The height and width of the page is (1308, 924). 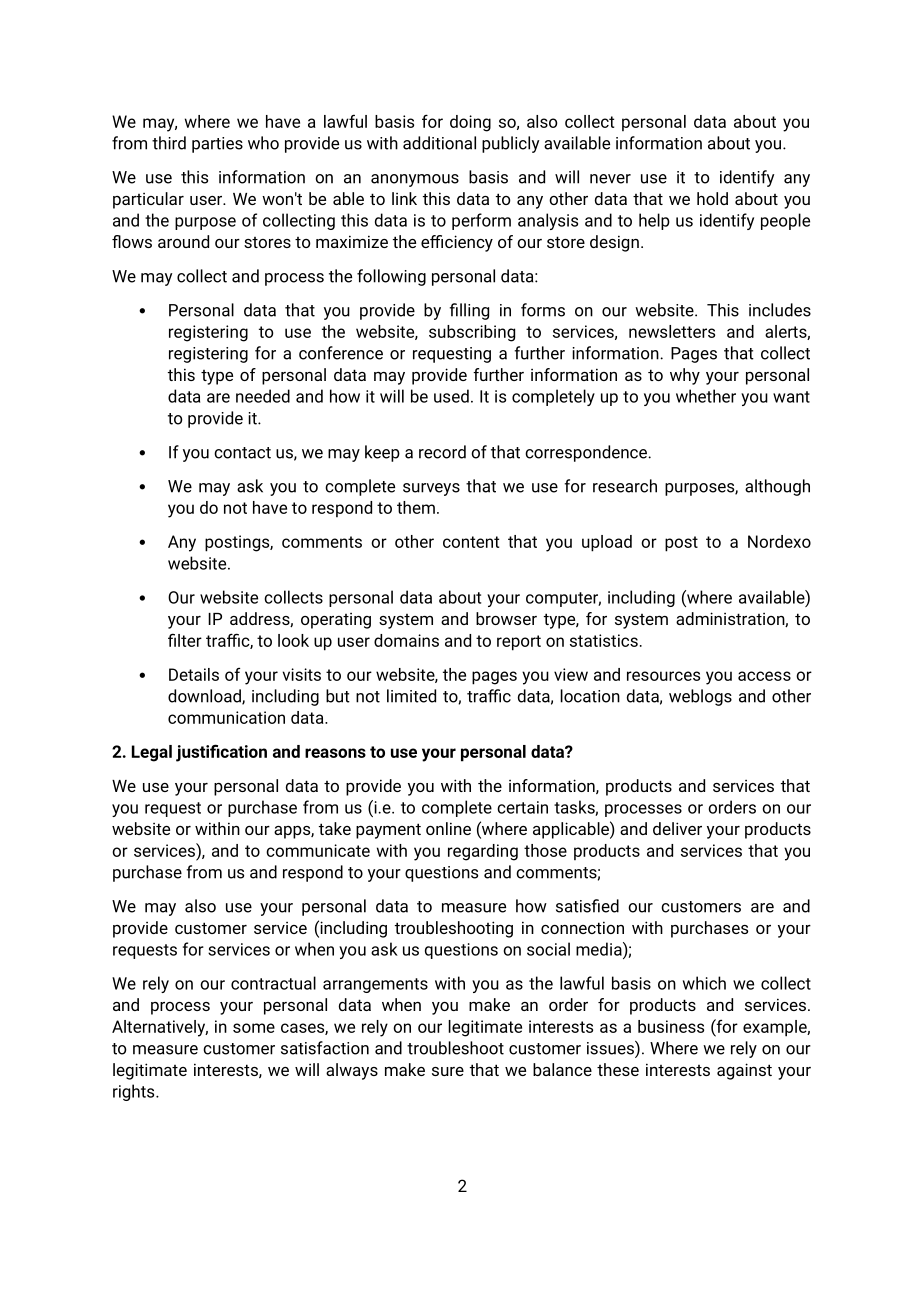 I want to click on some, so click(x=254, y=1028).
